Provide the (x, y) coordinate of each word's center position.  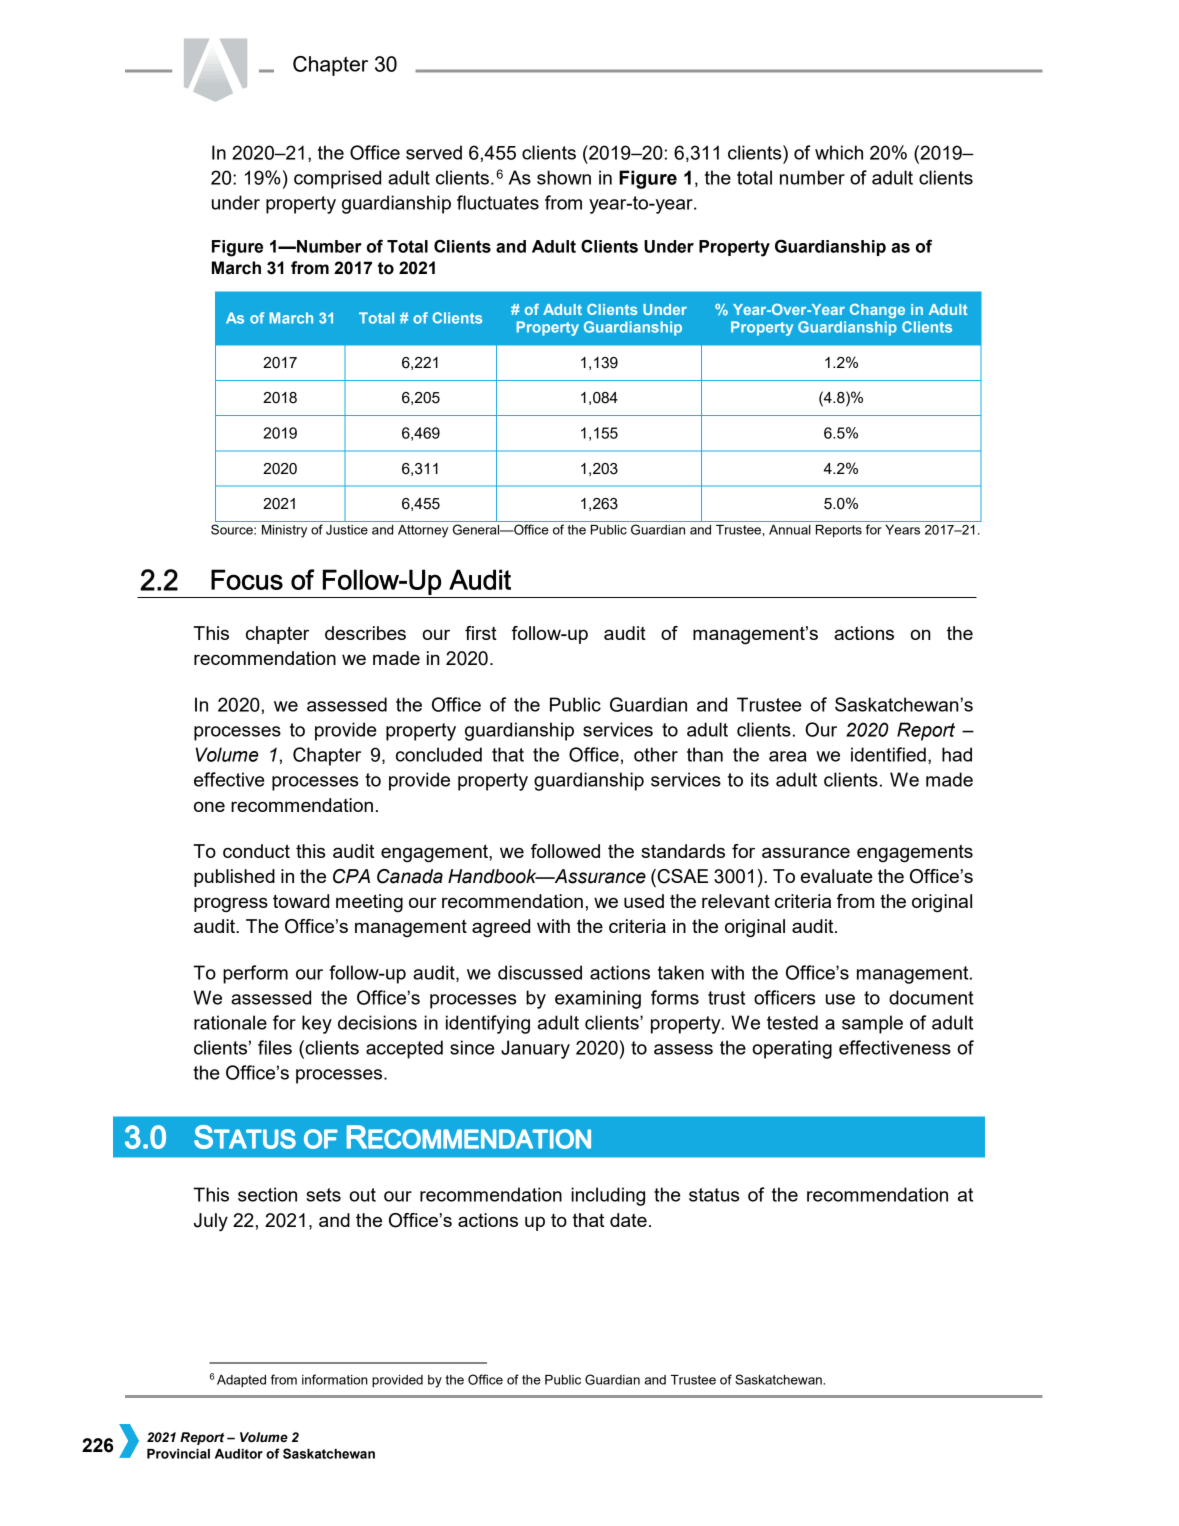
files (275, 1047)
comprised (337, 179)
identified (888, 754)
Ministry (284, 531)
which (839, 152)
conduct (256, 851)
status (714, 1195)
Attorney (423, 531)
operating (792, 1049)
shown (564, 177)
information (335, 1379)
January (535, 1049)
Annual (790, 530)
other (656, 754)
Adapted (241, 1381)
